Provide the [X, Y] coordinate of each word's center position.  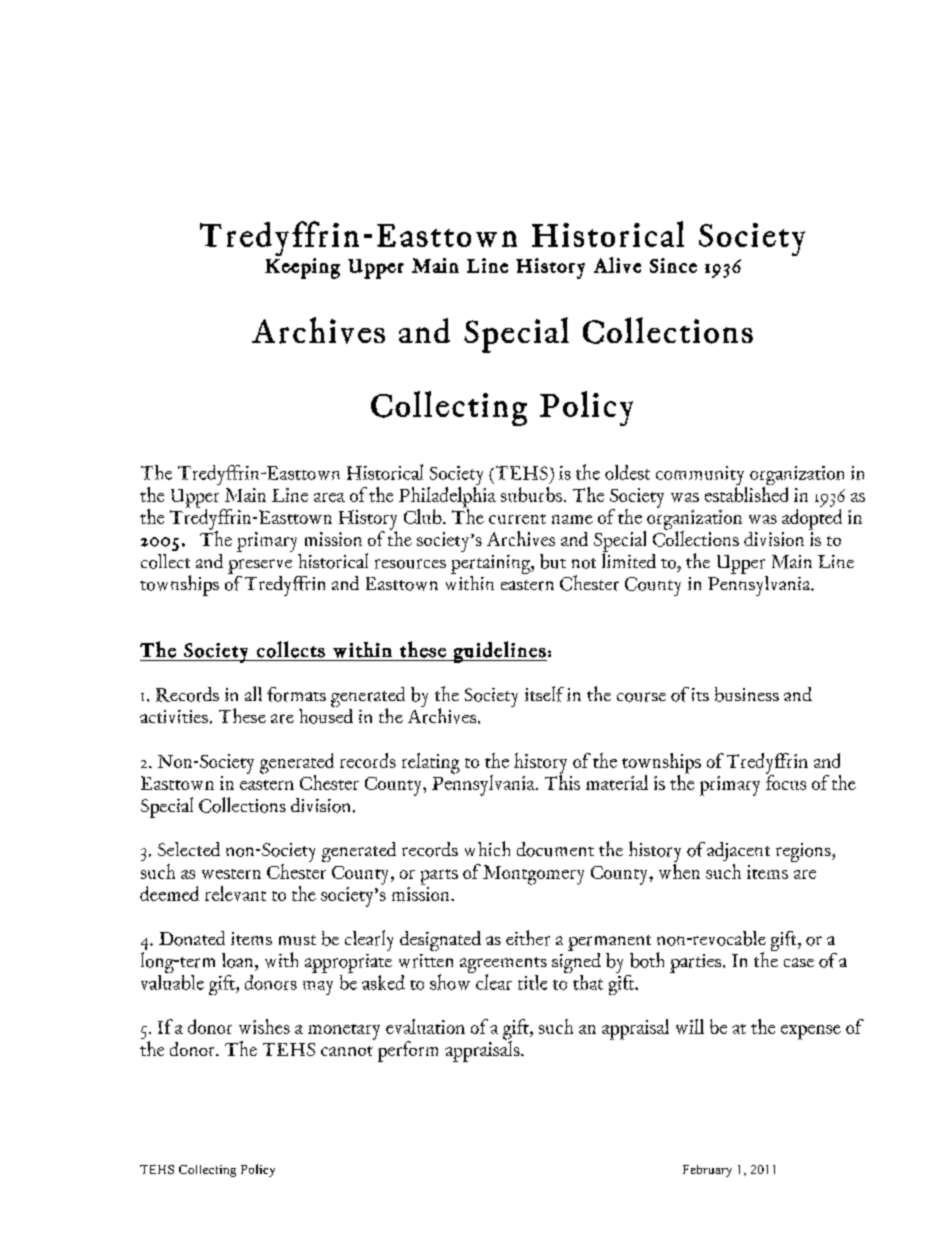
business [747, 694]
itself [544, 694]
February [707, 1171]
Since [673, 265]
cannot [347, 1051]
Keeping [302, 268]
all [253, 693]
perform [408, 1051]
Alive [617, 265]
